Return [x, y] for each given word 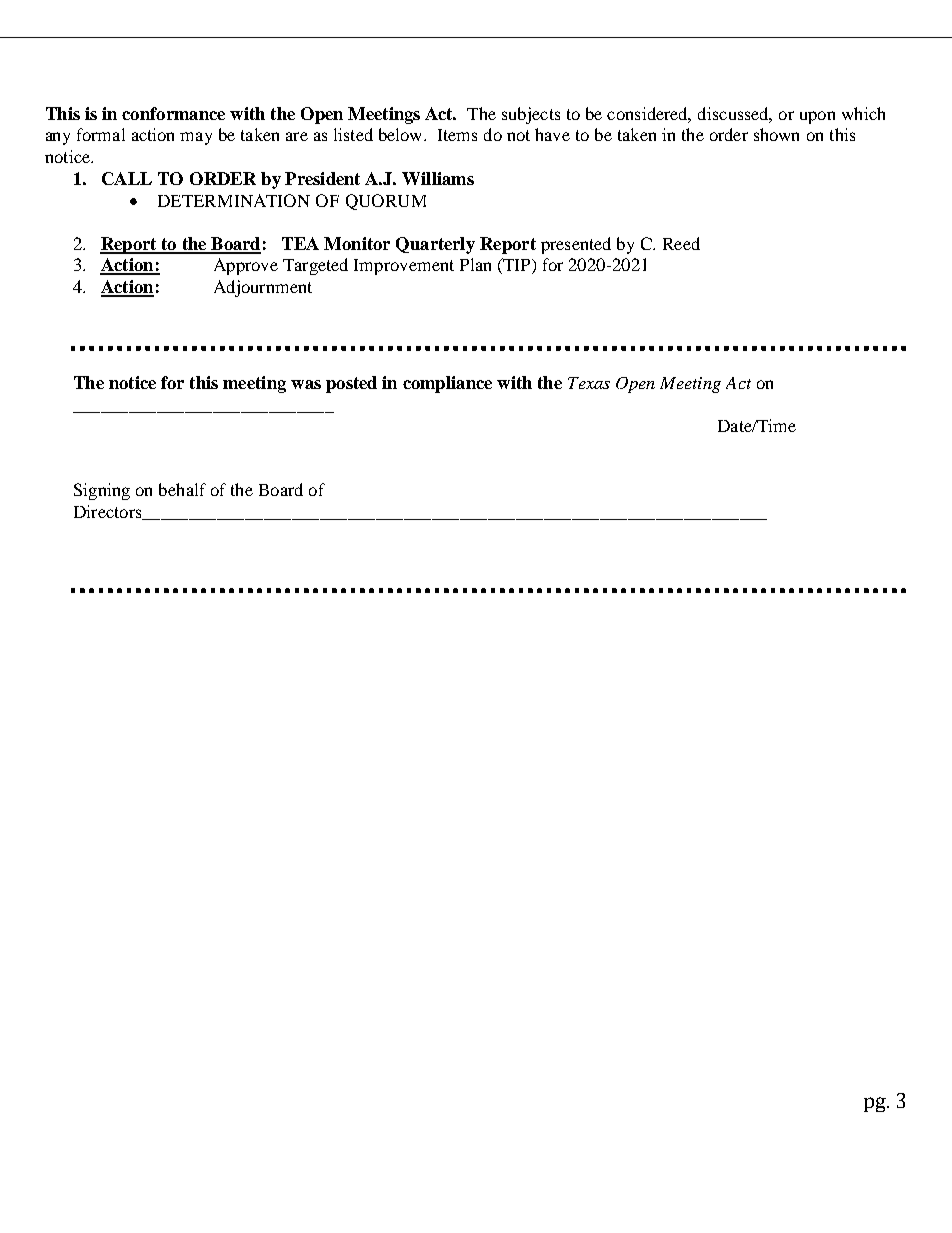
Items [457, 135]
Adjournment [263, 288]
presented [576, 245]
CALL [127, 178]
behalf [182, 489]
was [306, 384]
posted [351, 384]
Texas [589, 383]
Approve [246, 266]
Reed [681, 243]
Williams [438, 178]
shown [776, 134]
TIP [517, 266]
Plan [475, 264]
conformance [173, 113]
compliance [447, 384]
